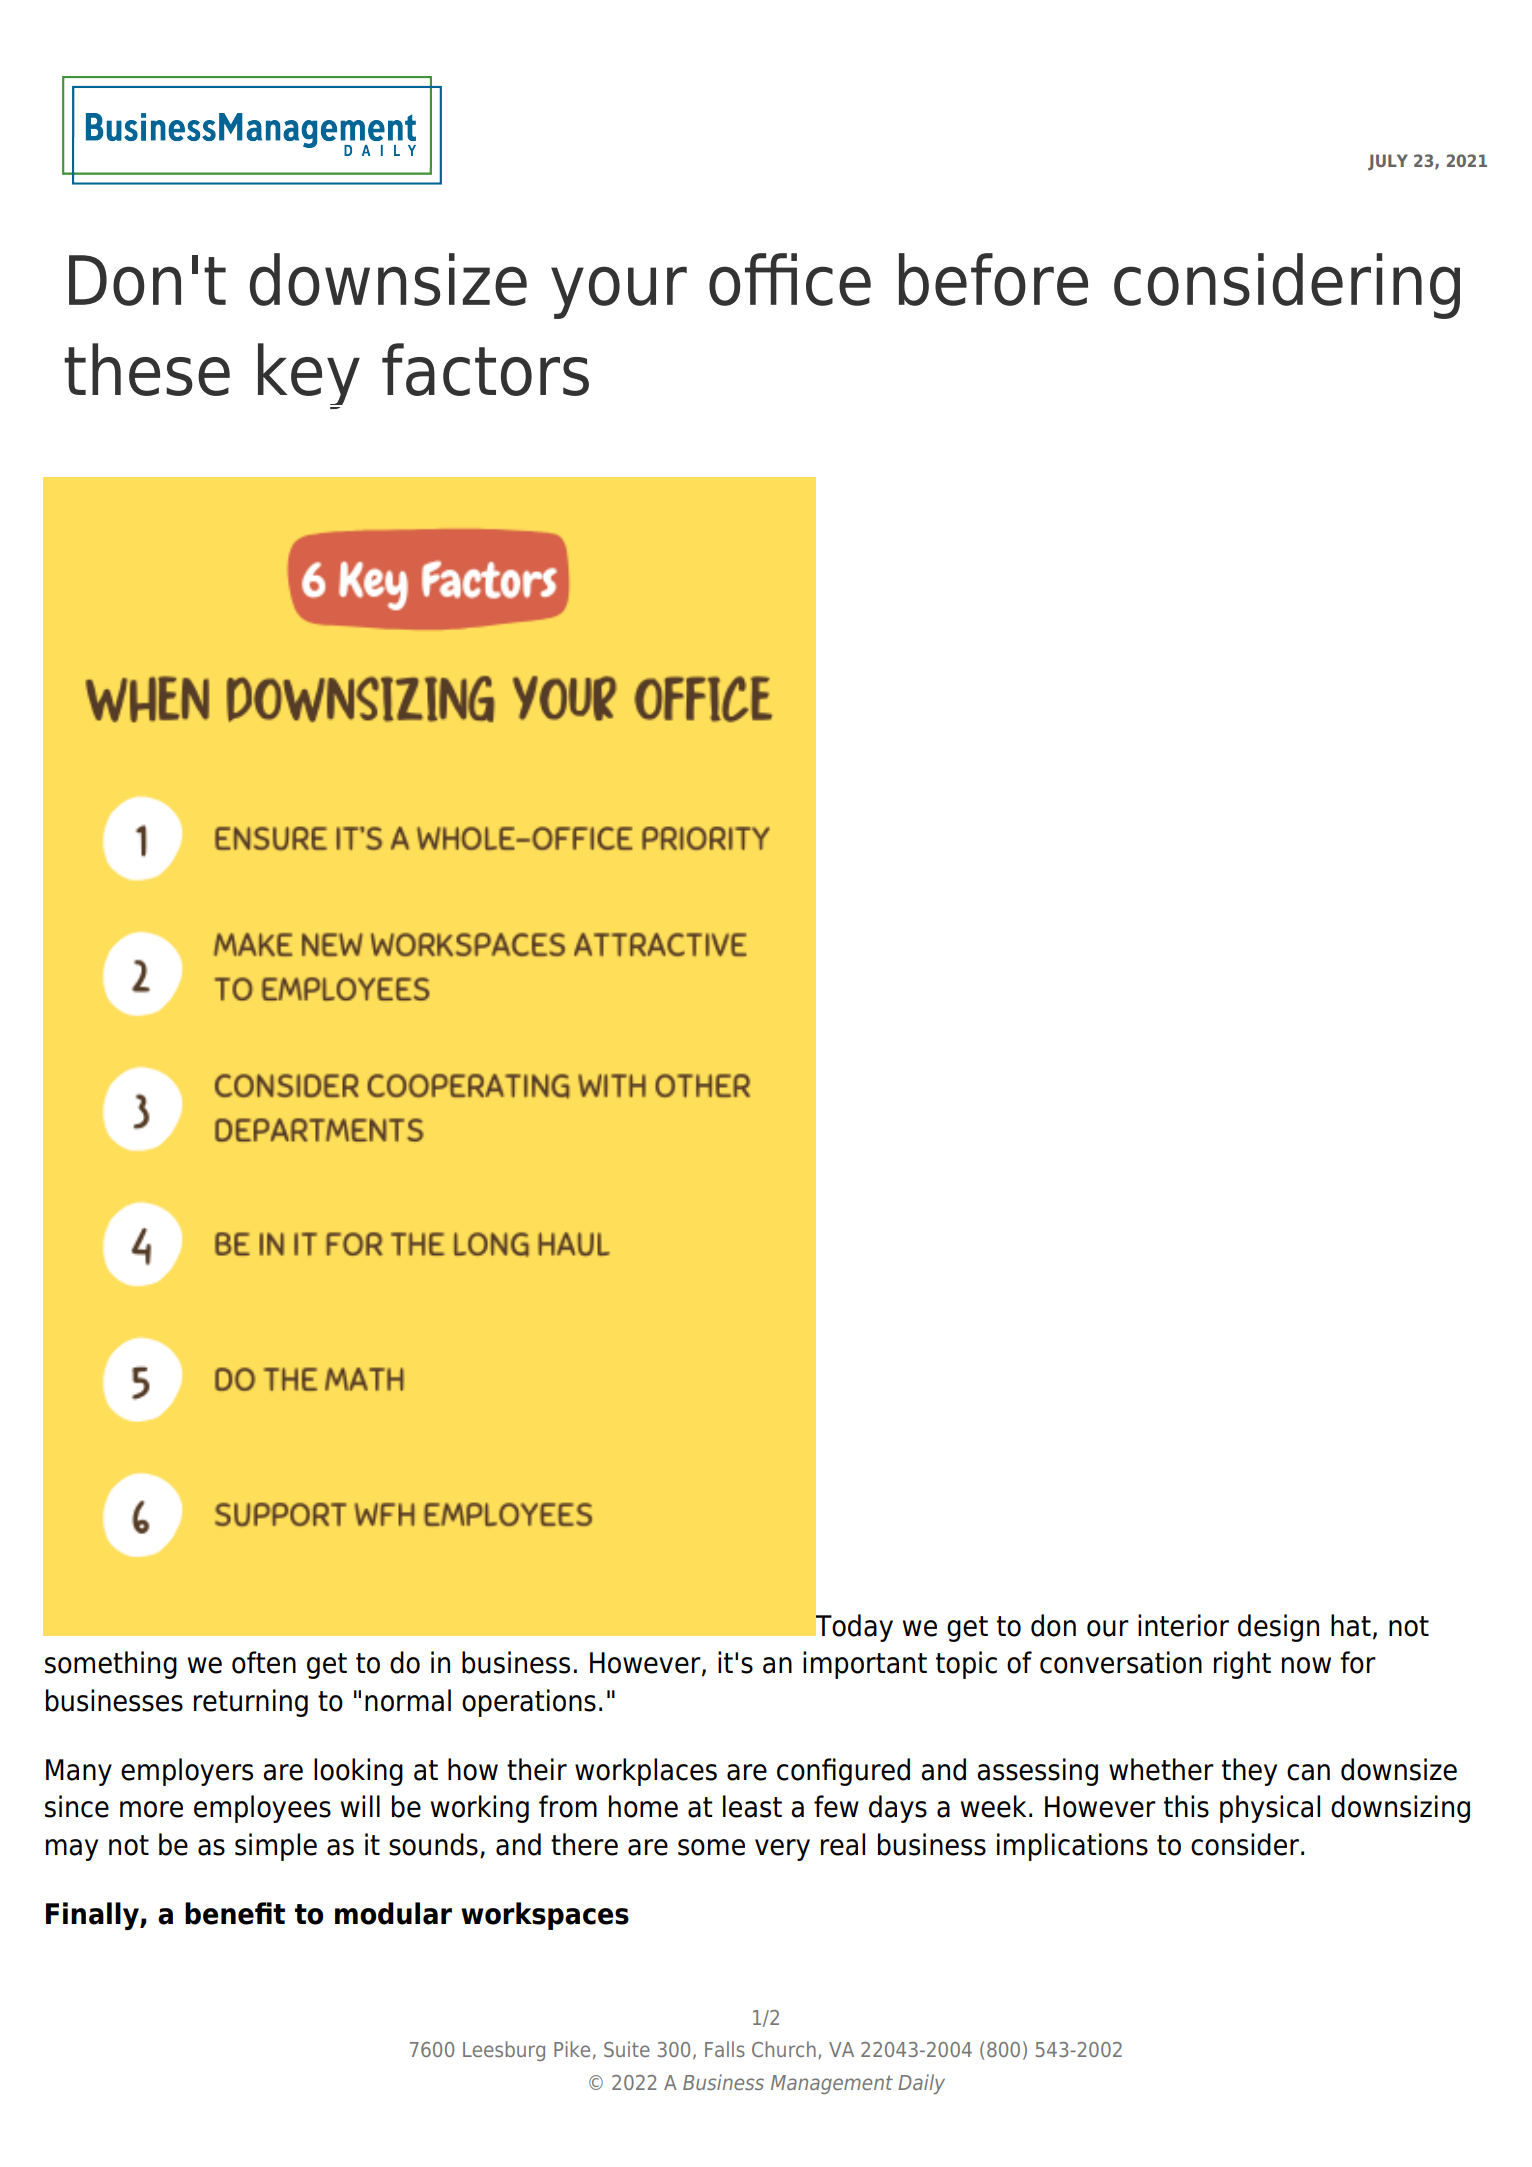 This document has height=2167, width=1532. Describe the element at coordinates (619, 292) in the document. I see `your` at that location.
